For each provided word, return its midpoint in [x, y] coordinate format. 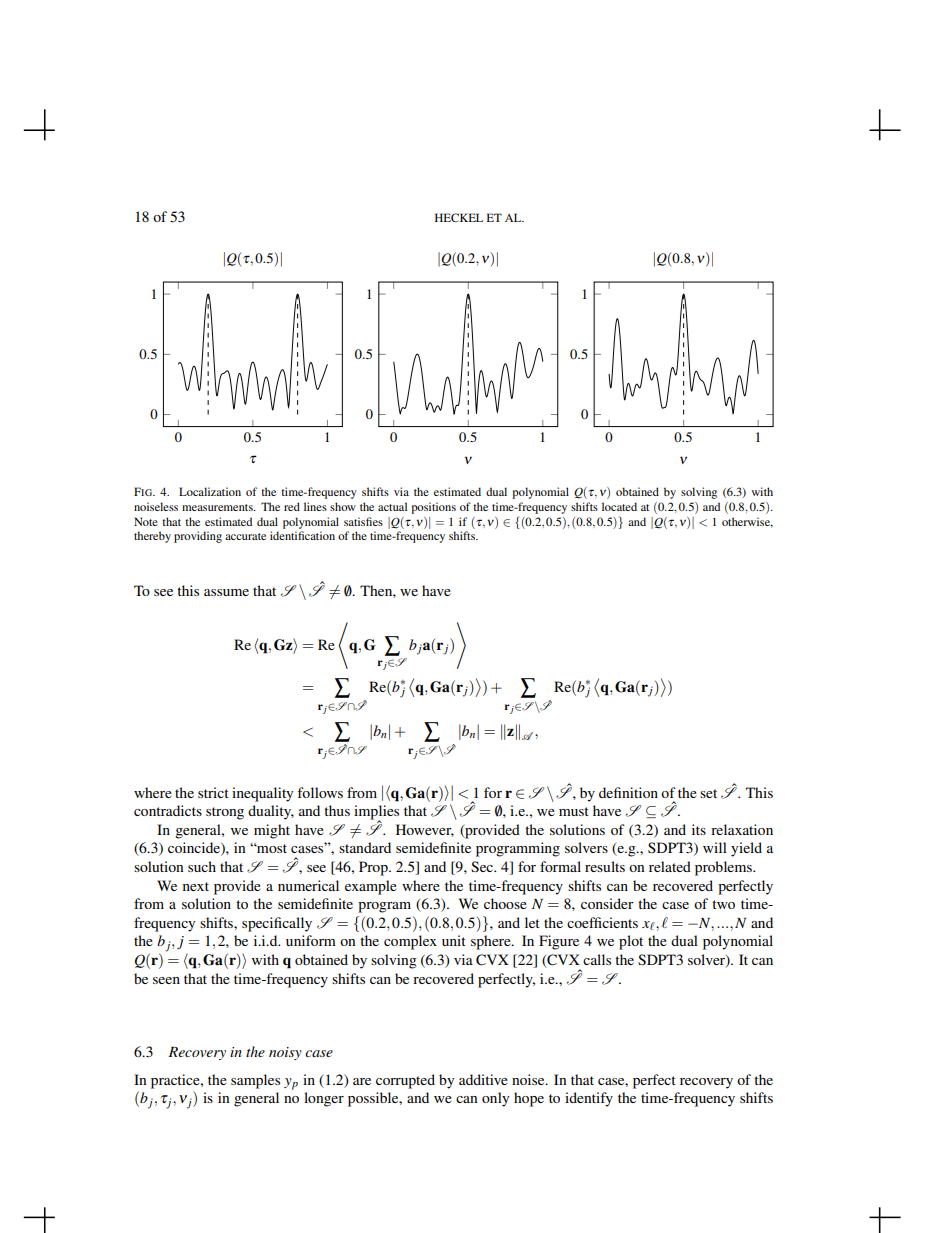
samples [255, 1081]
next [196, 886]
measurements [218, 507]
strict [213, 792]
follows [320, 792]
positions [433, 508]
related [670, 866]
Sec [483, 866]
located [619, 506]
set [708, 793]
